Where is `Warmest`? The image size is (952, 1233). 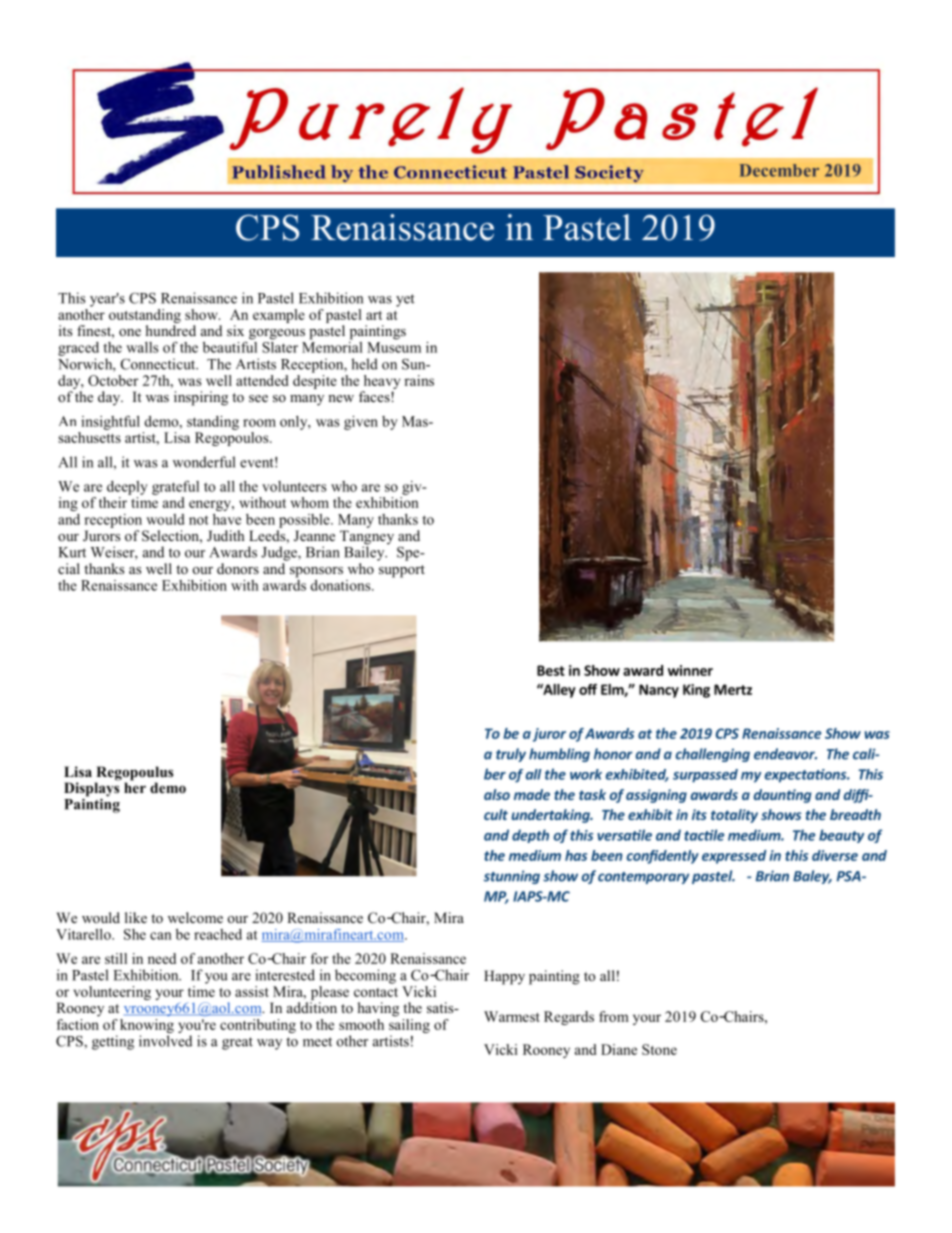
Warmest is located at coordinates (512, 1016).
